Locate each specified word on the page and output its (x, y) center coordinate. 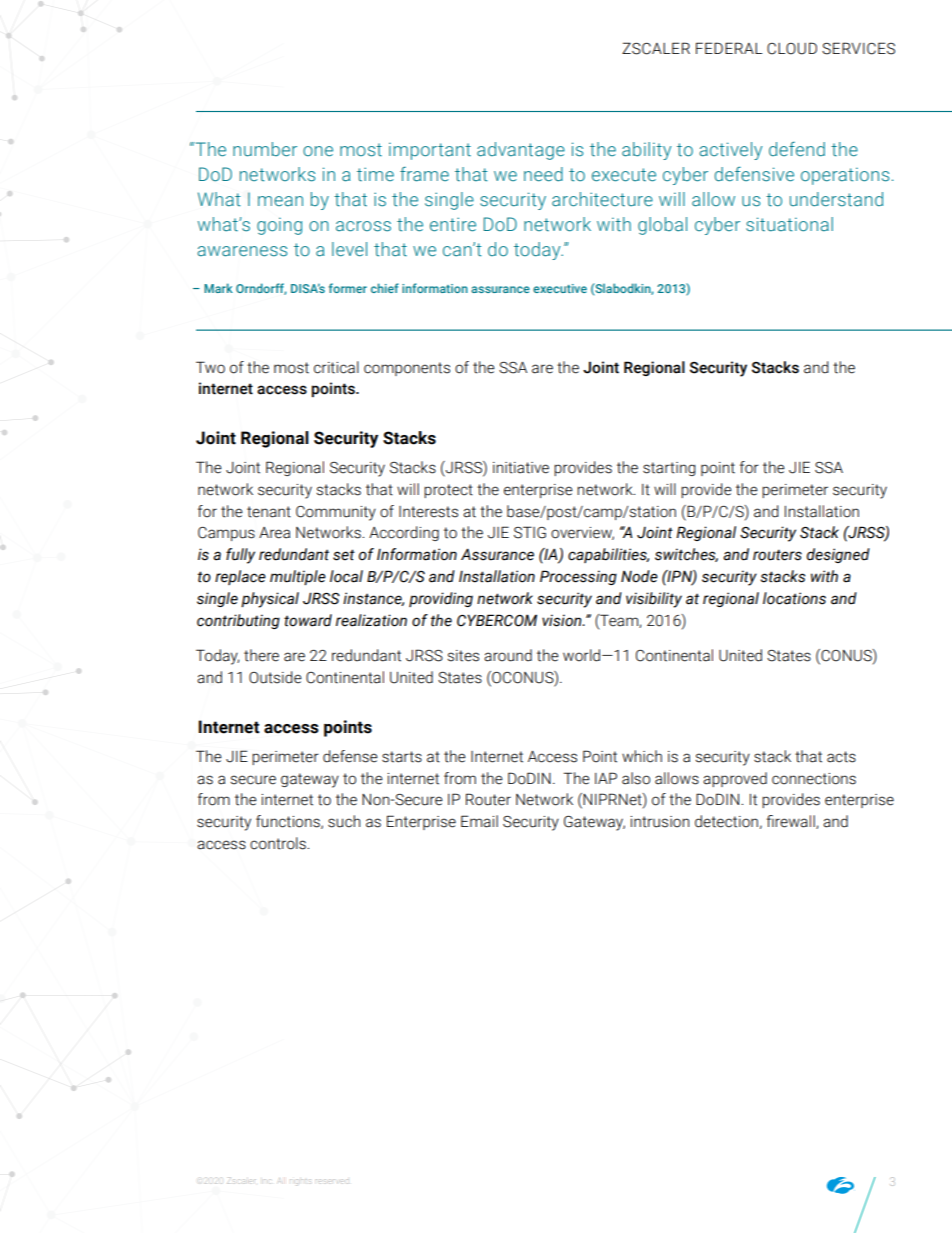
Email (479, 821)
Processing (578, 577)
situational (789, 224)
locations (794, 598)
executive (560, 288)
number (265, 149)
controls (279, 843)
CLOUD (792, 48)
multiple (298, 577)
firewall (792, 822)
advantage (521, 151)
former (348, 288)
